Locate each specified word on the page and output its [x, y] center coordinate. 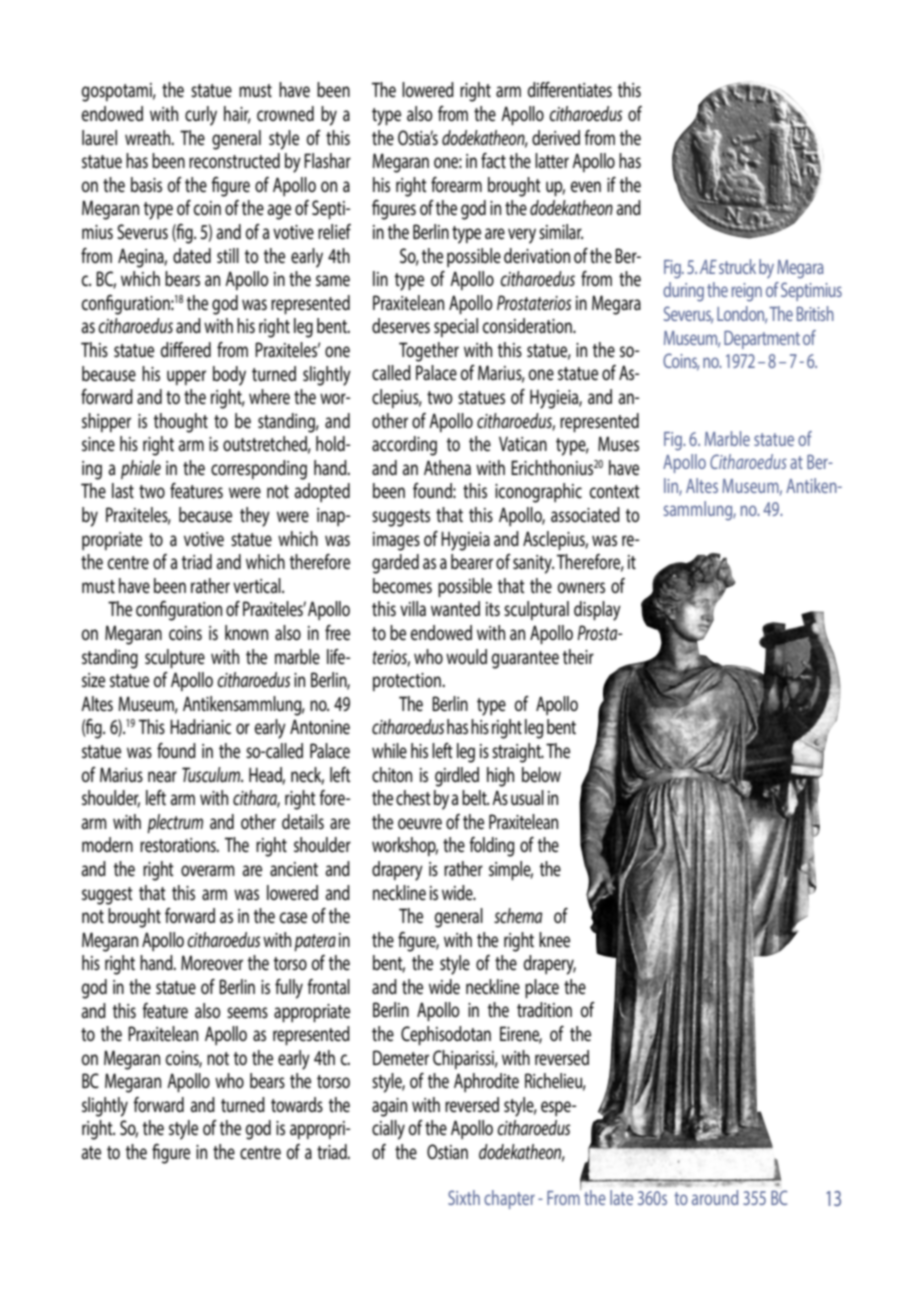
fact [493, 161]
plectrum [175, 823]
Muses [618, 444]
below [541, 775]
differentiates [570, 90]
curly [201, 116]
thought [181, 423]
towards [297, 1104]
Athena [447, 468]
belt [475, 798]
